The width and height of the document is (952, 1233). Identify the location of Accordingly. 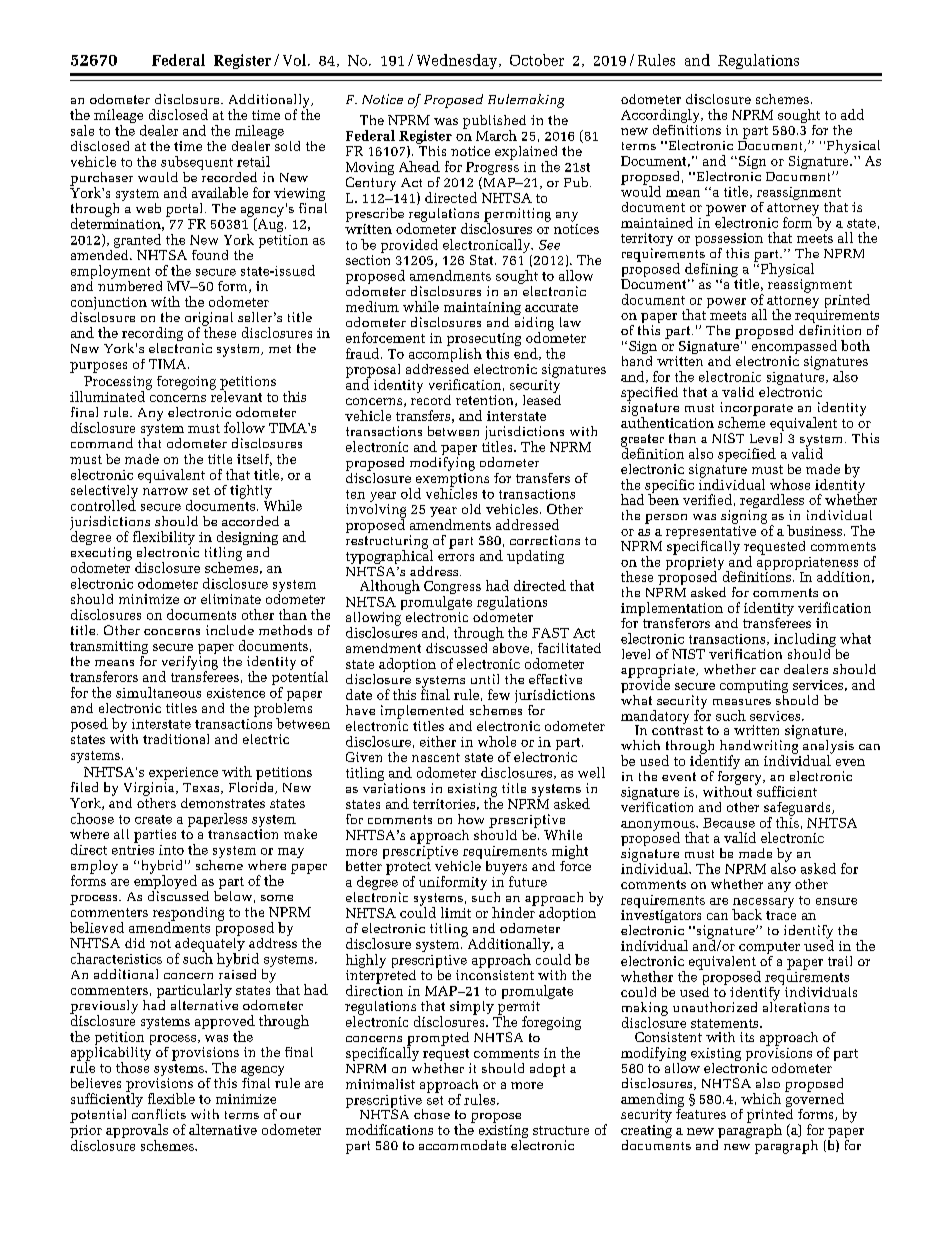
(661, 116).
